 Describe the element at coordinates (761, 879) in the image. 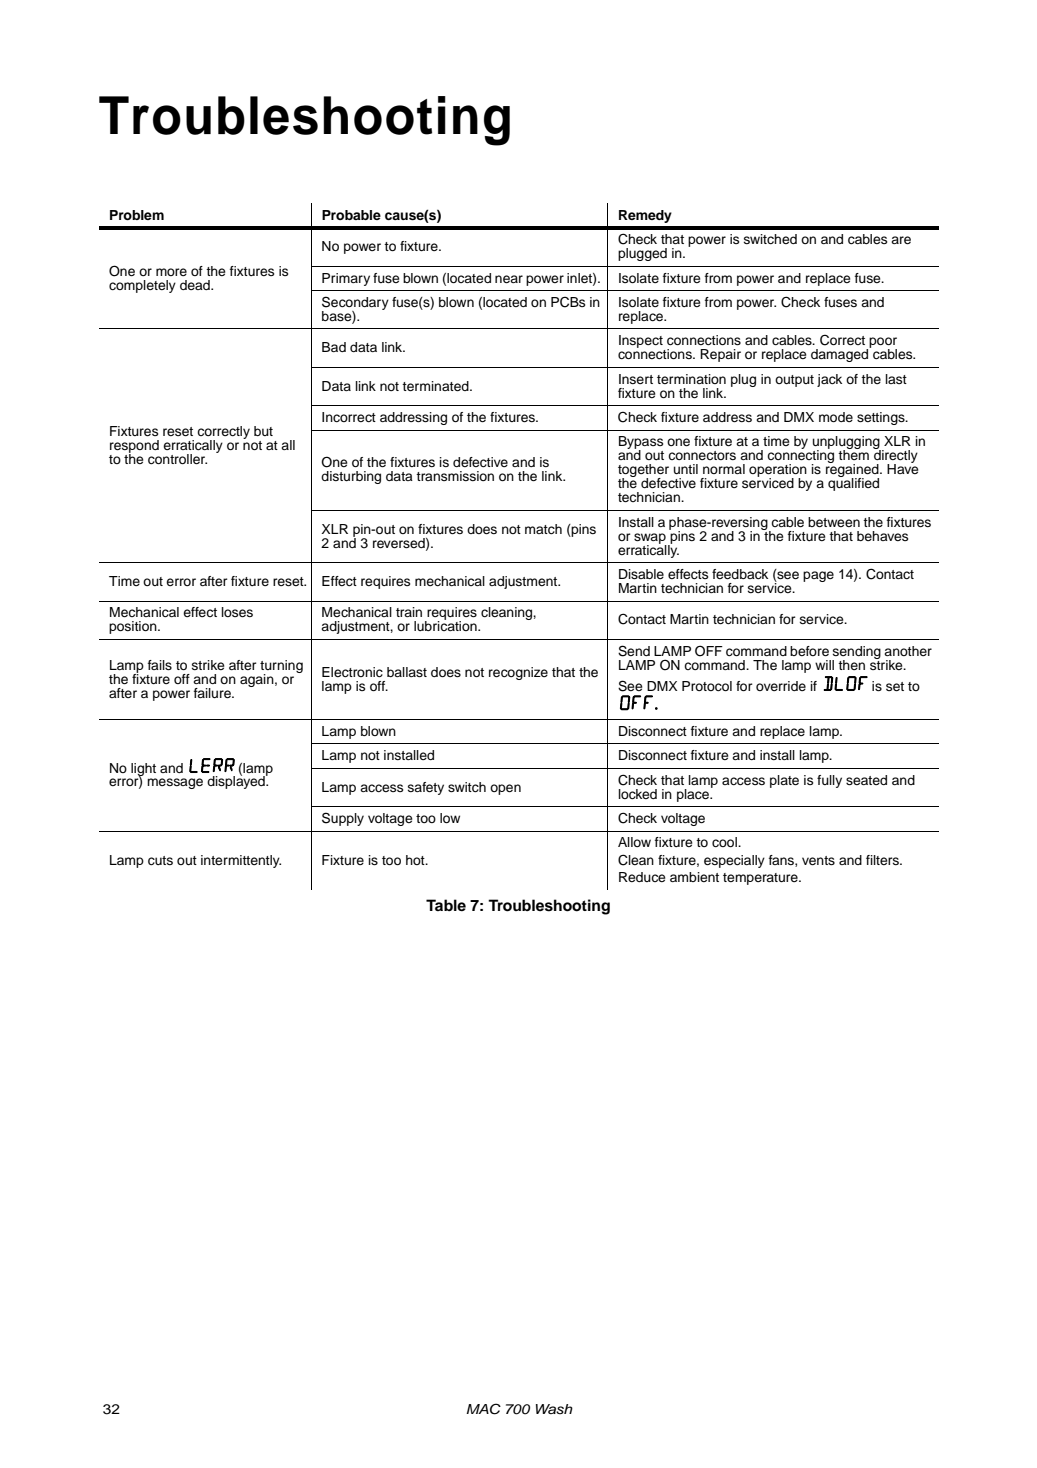

I see `temperature` at that location.
